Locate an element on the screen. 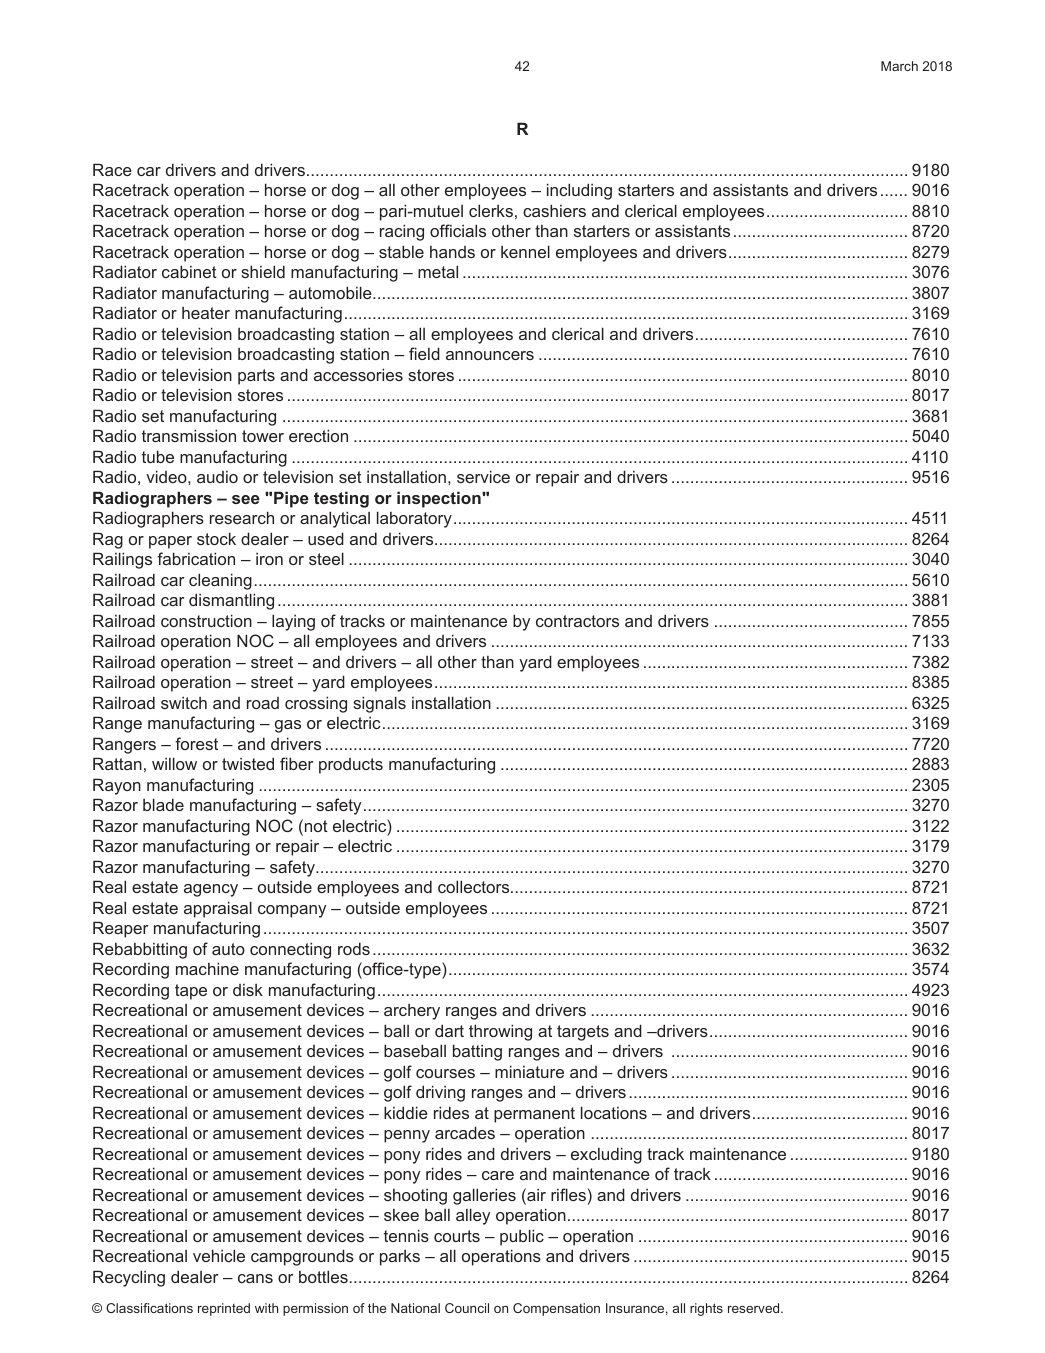 Image resolution: width=1045 pixels, height=1353 pixels. switch is located at coordinates (184, 703).
